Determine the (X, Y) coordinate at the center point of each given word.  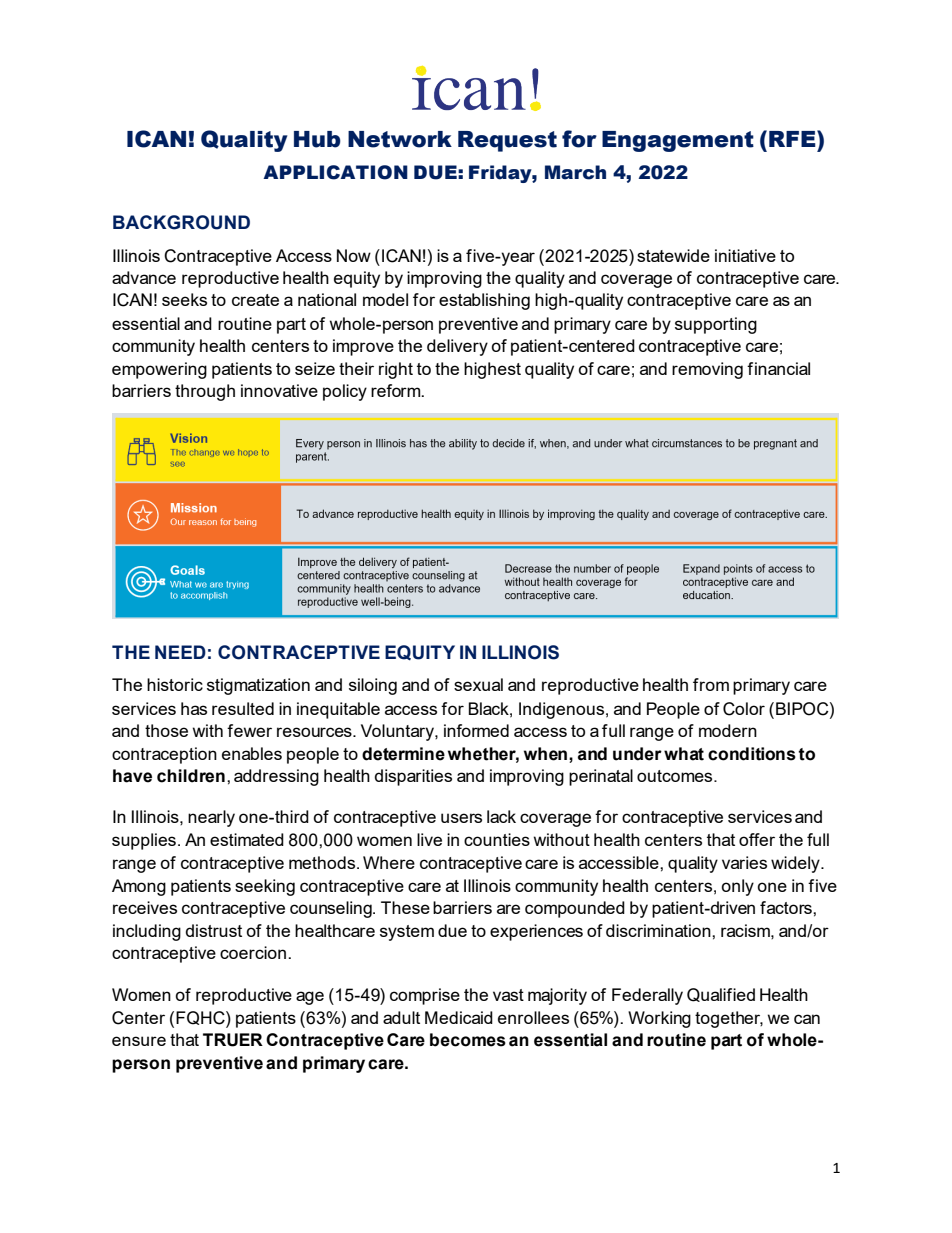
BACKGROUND (181, 222)
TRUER (233, 1040)
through (205, 392)
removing (707, 370)
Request (507, 141)
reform (397, 390)
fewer (249, 730)
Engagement (678, 141)
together (729, 1019)
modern (728, 730)
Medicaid (459, 1017)
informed (476, 730)
